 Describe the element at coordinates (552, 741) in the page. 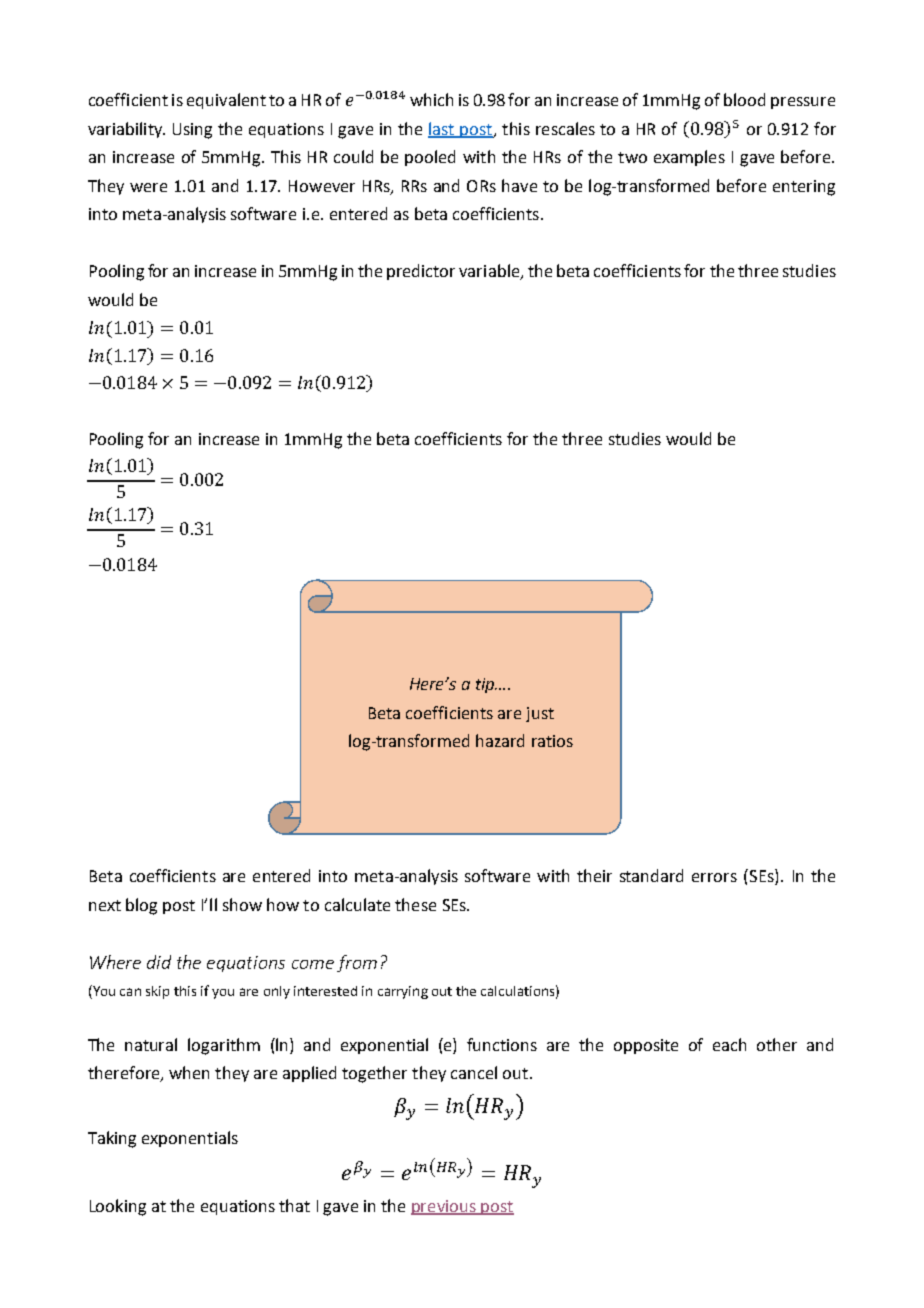

I see `ratios` at that location.
